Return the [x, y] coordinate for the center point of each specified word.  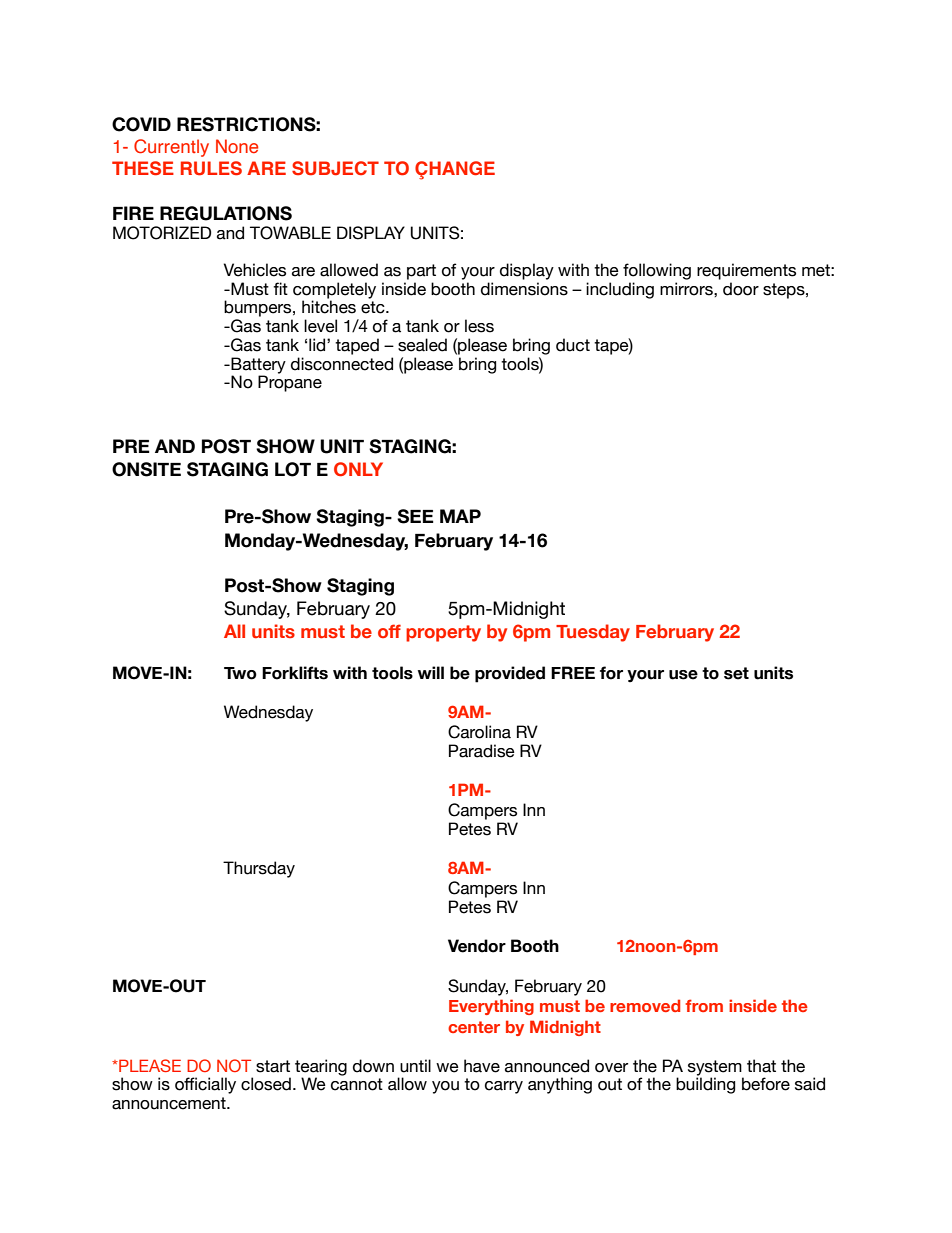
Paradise [482, 751]
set [736, 673]
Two [240, 673]
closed [266, 1084]
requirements [746, 271]
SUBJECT [335, 168]
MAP [460, 516]
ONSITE [146, 469]
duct [573, 345]
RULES [211, 168]
